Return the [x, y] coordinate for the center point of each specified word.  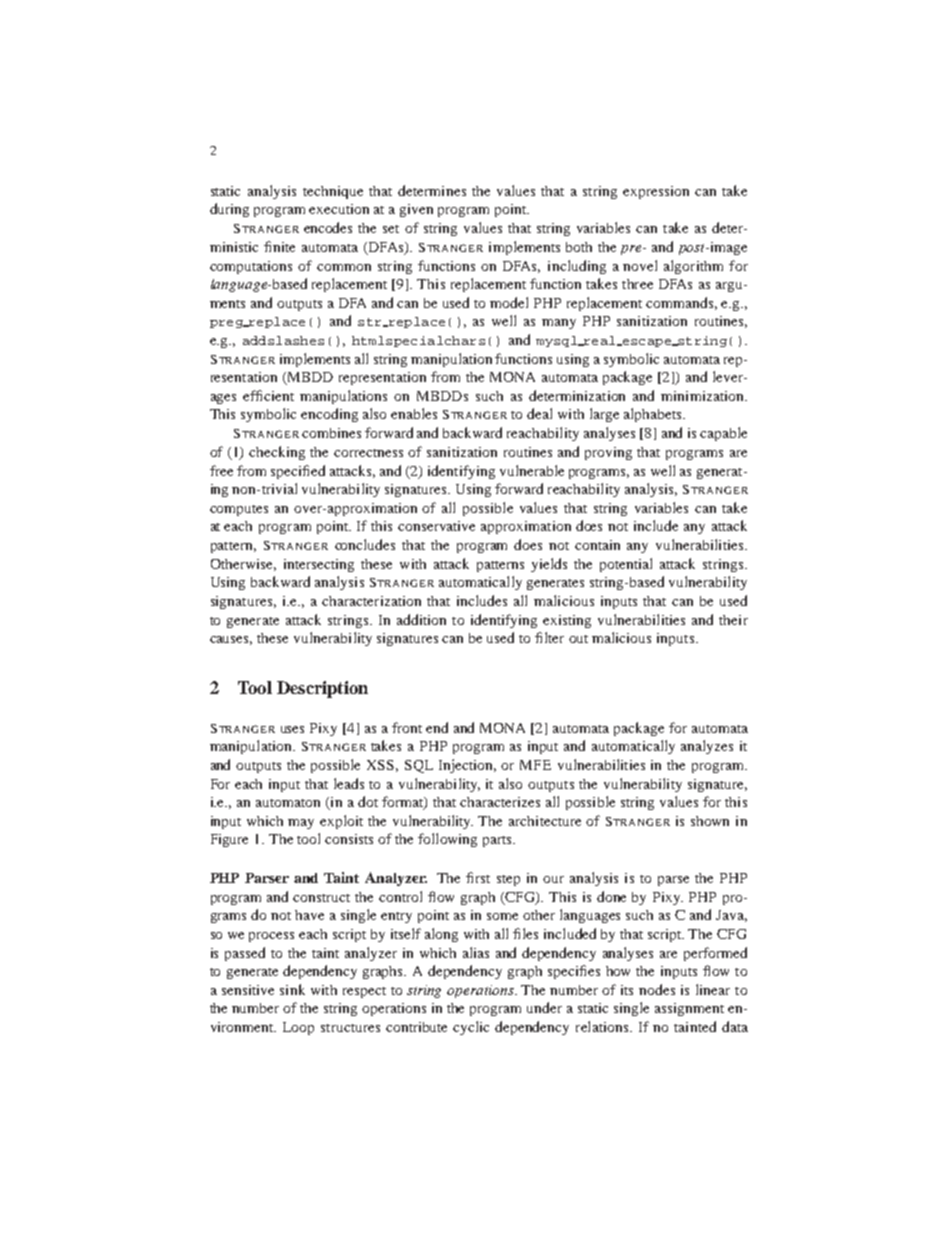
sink [292, 989]
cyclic [471, 1028]
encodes [328, 227]
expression [656, 192]
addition [421, 619]
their [733, 620]
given [416, 210]
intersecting [319, 565]
